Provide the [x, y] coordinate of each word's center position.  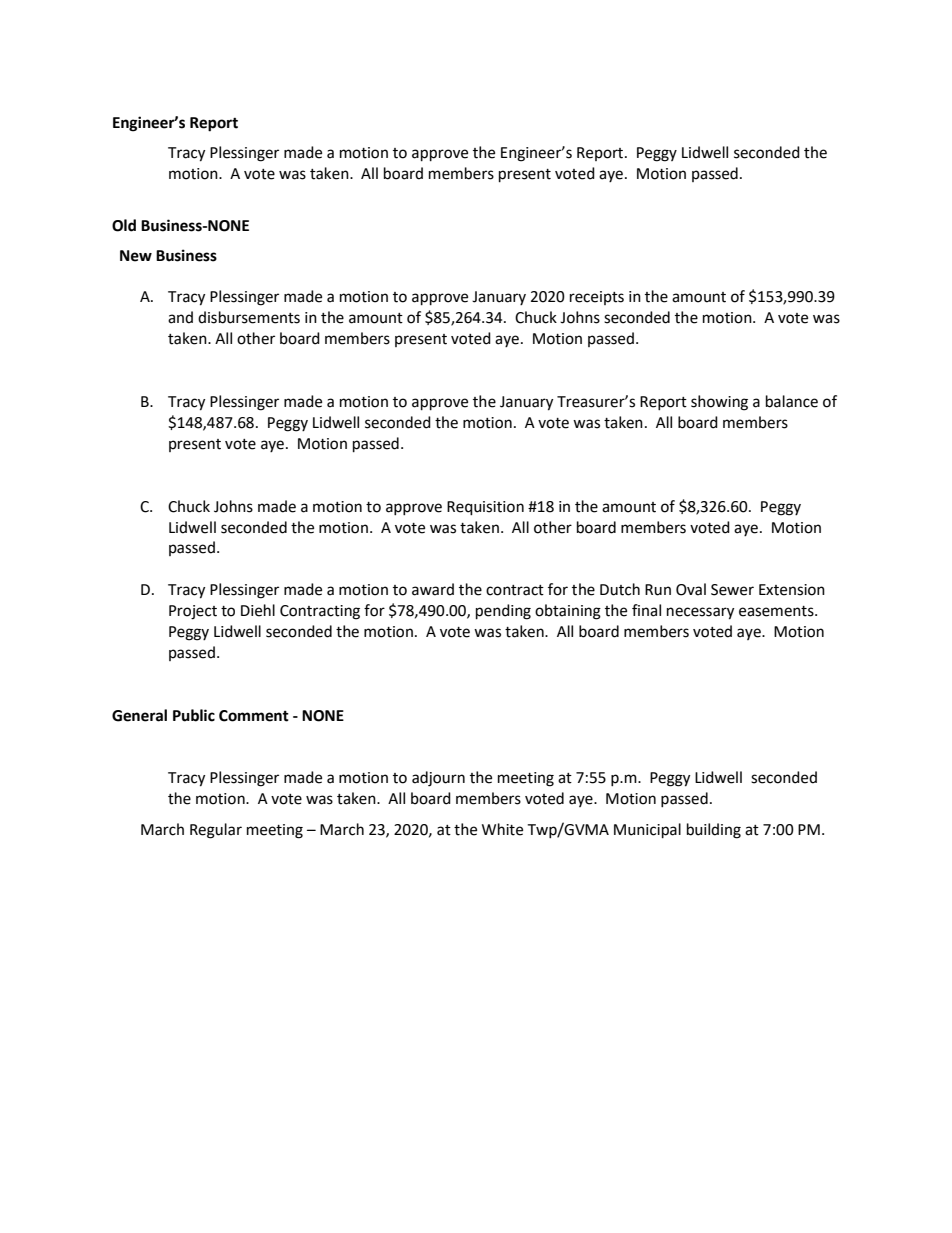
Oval [691, 589]
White [502, 829]
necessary [700, 613]
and [180, 317]
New [136, 256]
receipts [597, 298]
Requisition [485, 508]
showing [719, 403]
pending [503, 612]
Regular [216, 831]
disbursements [249, 317]
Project [193, 612]
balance [792, 401]
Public [194, 715]
